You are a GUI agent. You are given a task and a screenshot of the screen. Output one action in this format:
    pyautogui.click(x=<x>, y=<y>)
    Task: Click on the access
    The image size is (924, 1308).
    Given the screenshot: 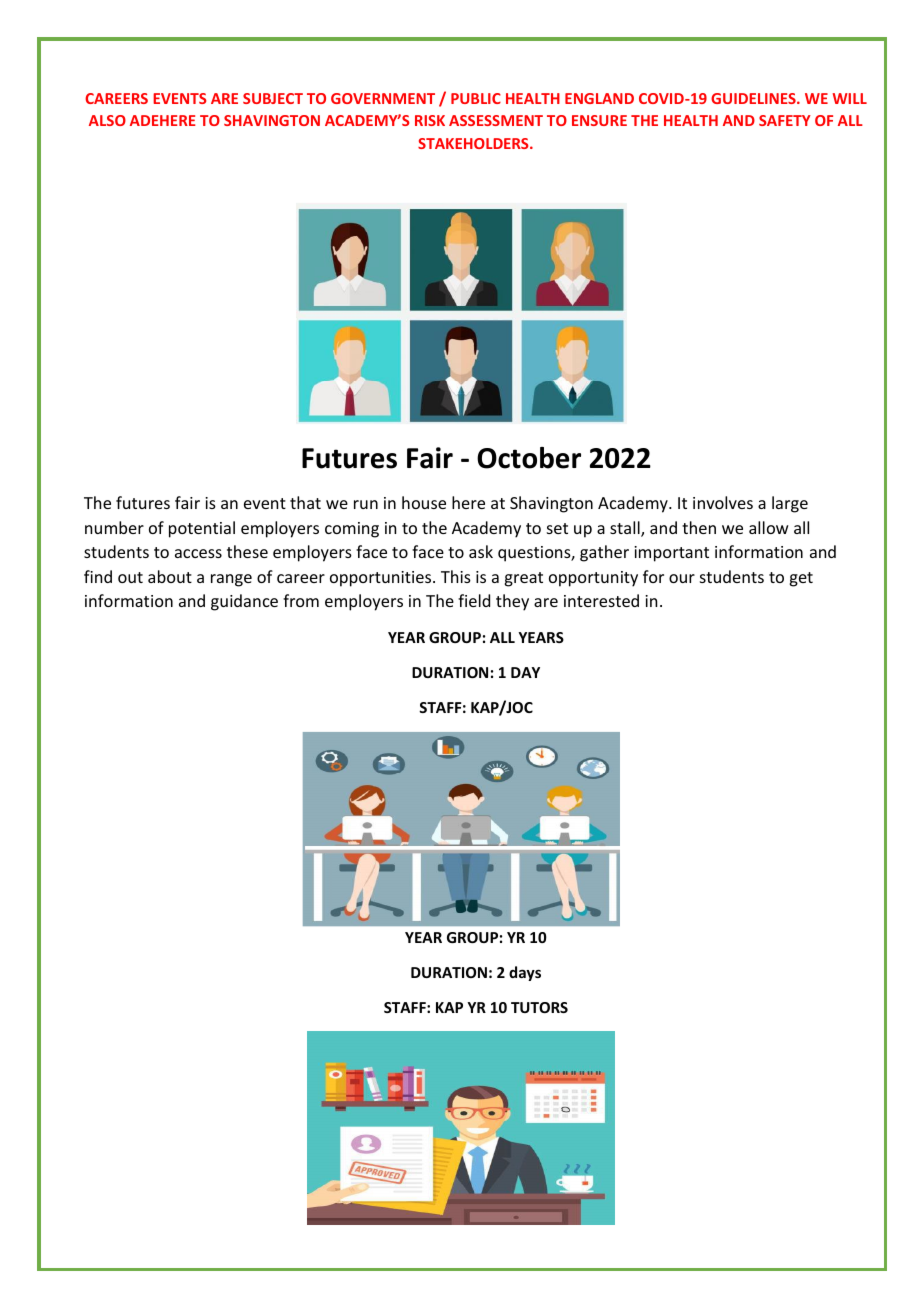 What is the action you would take?
    pyautogui.click(x=198, y=553)
